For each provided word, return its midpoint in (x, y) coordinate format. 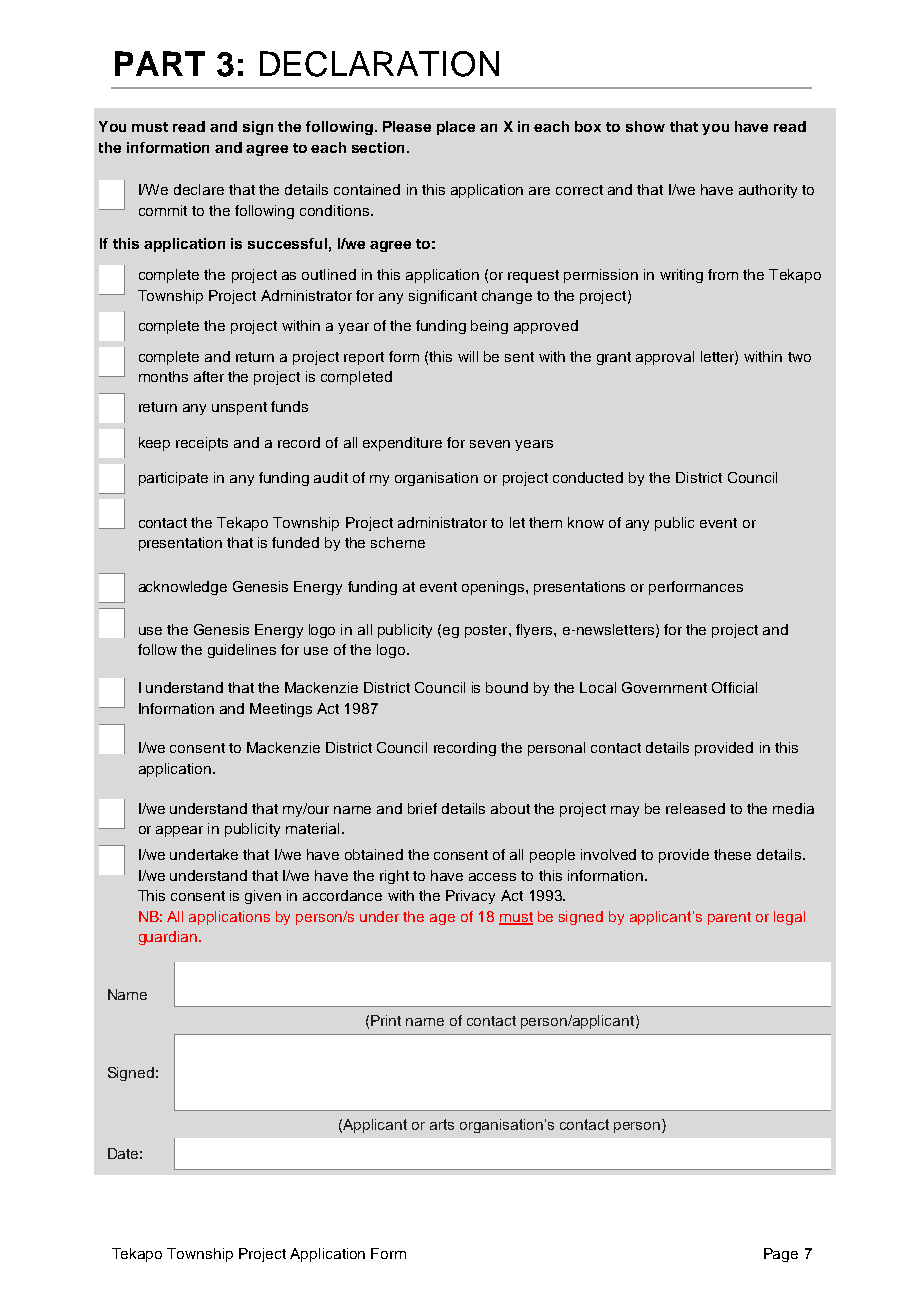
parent (729, 918)
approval (665, 358)
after (209, 376)
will (468, 356)
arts (442, 1124)
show (645, 126)
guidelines (242, 651)
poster (487, 631)
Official (734, 687)
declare (199, 189)
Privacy (470, 897)
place (456, 128)
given (263, 897)
